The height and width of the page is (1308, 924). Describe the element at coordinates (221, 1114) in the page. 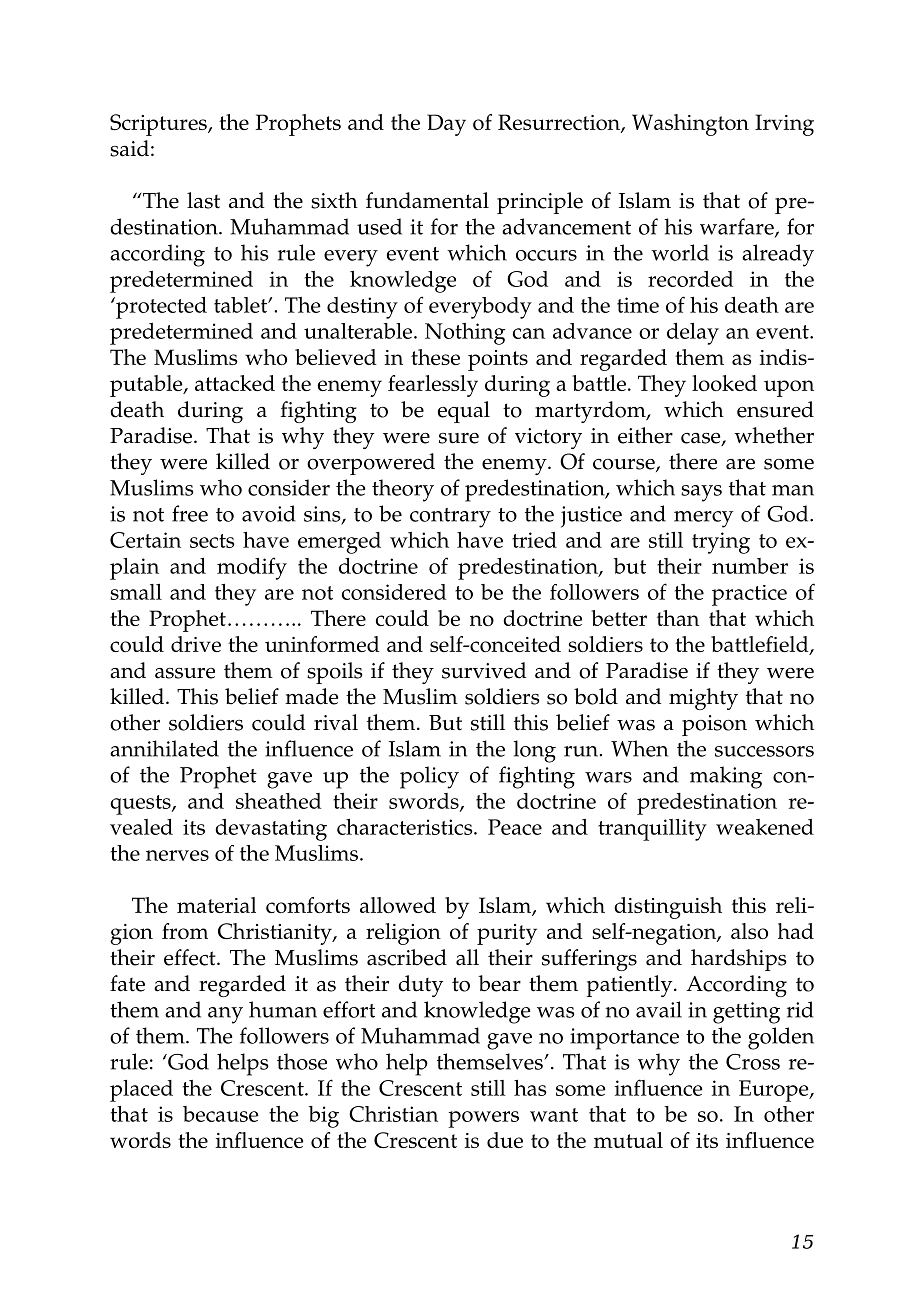

I see `because` at that location.
